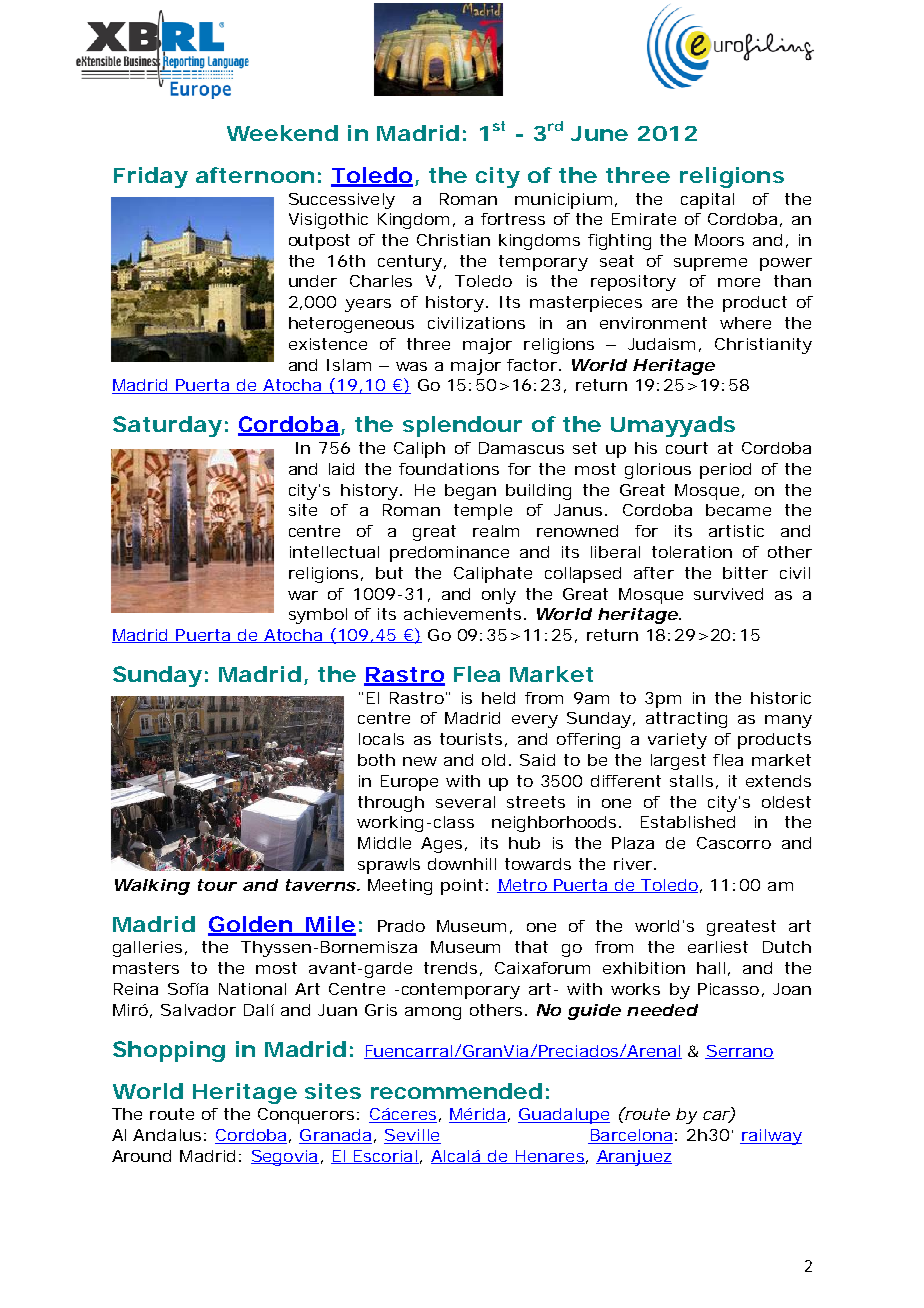 The height and width of the screenshot is (1308, 924). I want to click on point, so click(464, 887).
